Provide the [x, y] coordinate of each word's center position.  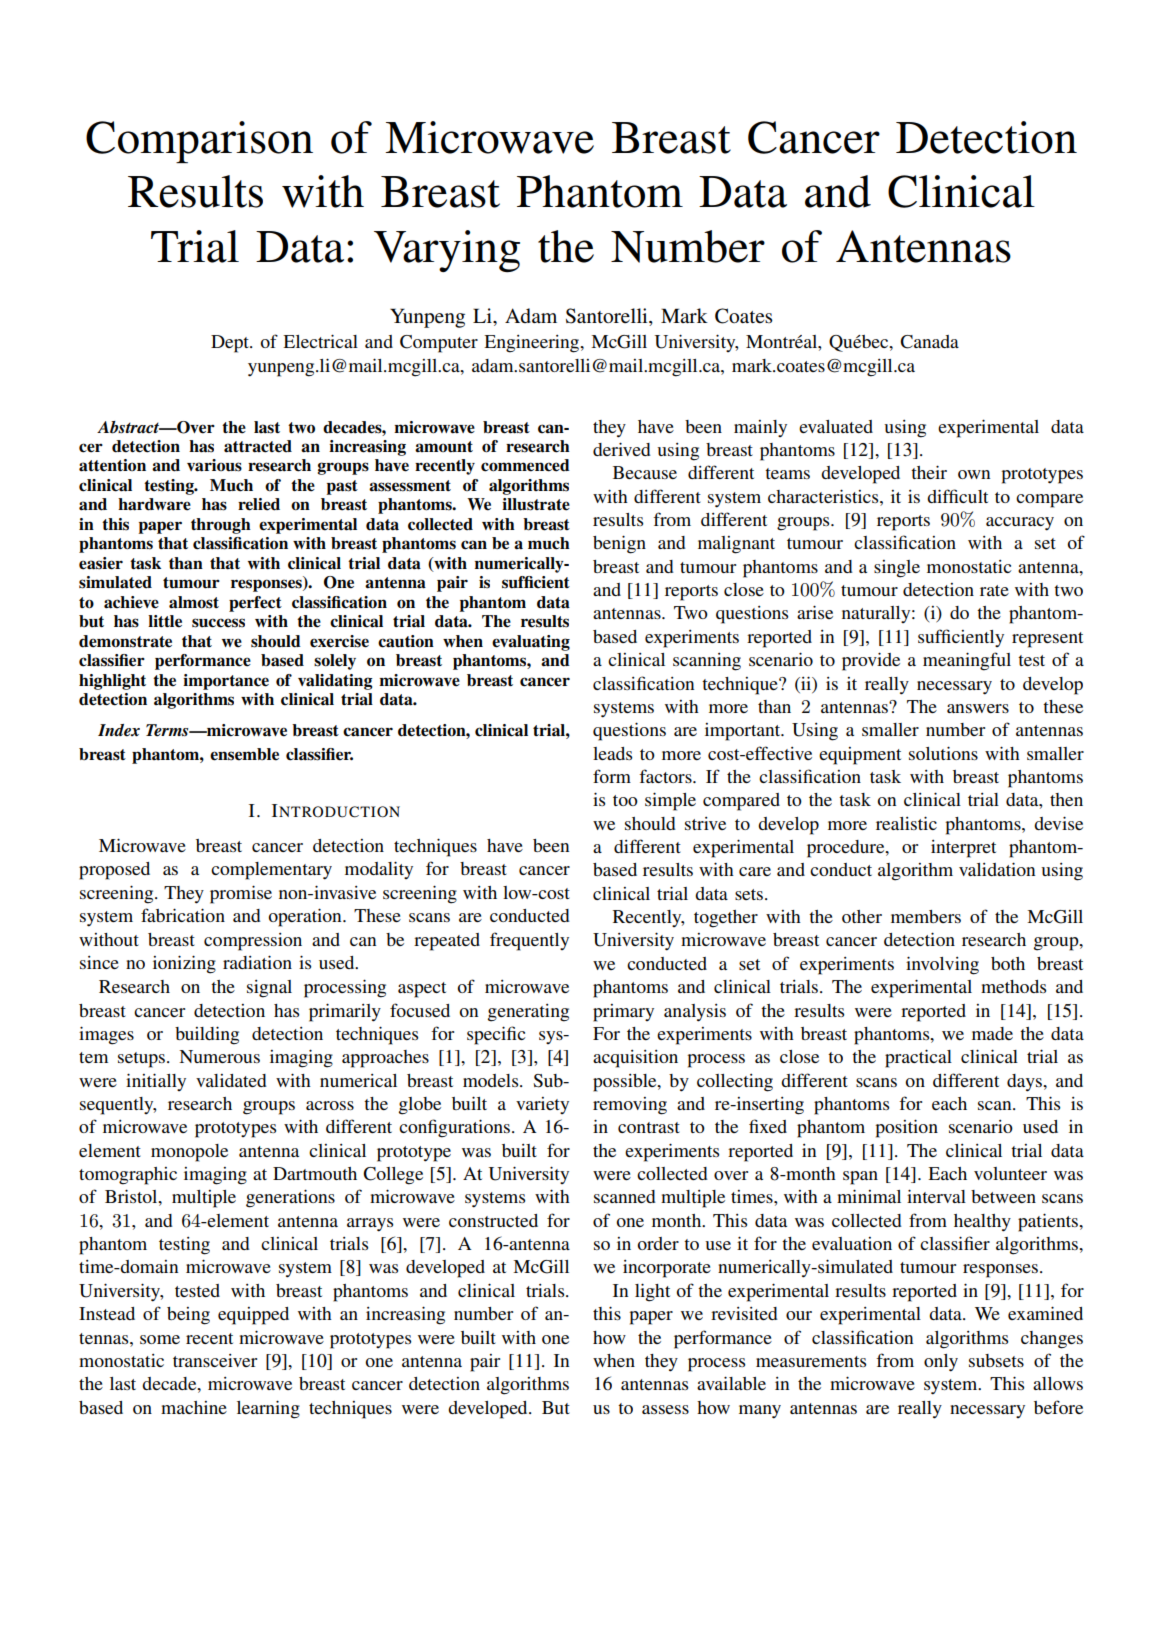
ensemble [244, 754]
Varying [447, 251]
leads [612, 753]
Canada [929, 342]
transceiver [215, 1360]
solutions [943, 753]
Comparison [199, 142]
